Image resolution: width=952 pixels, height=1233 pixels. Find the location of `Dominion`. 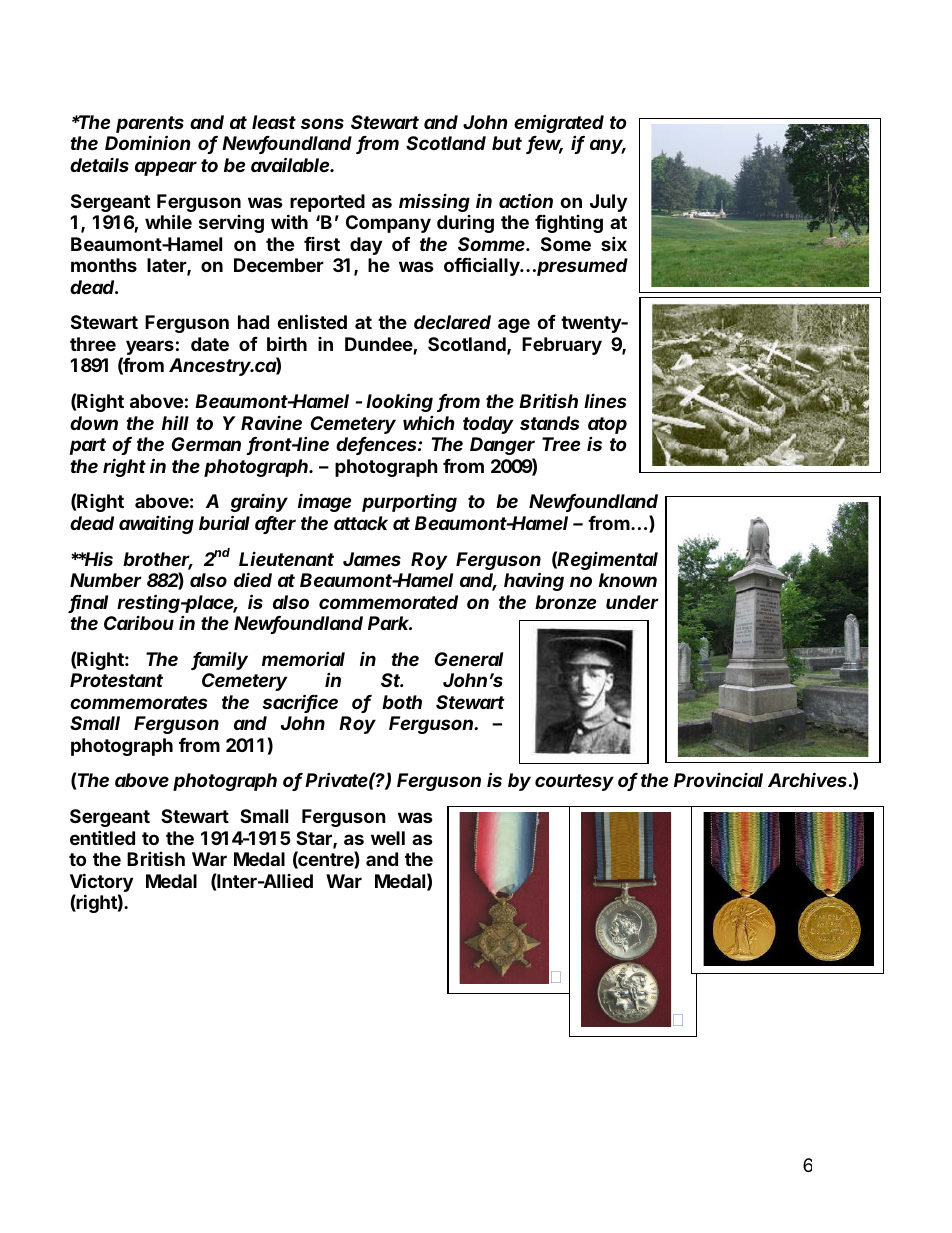

Dominion is located at coordinates (147, 142).
